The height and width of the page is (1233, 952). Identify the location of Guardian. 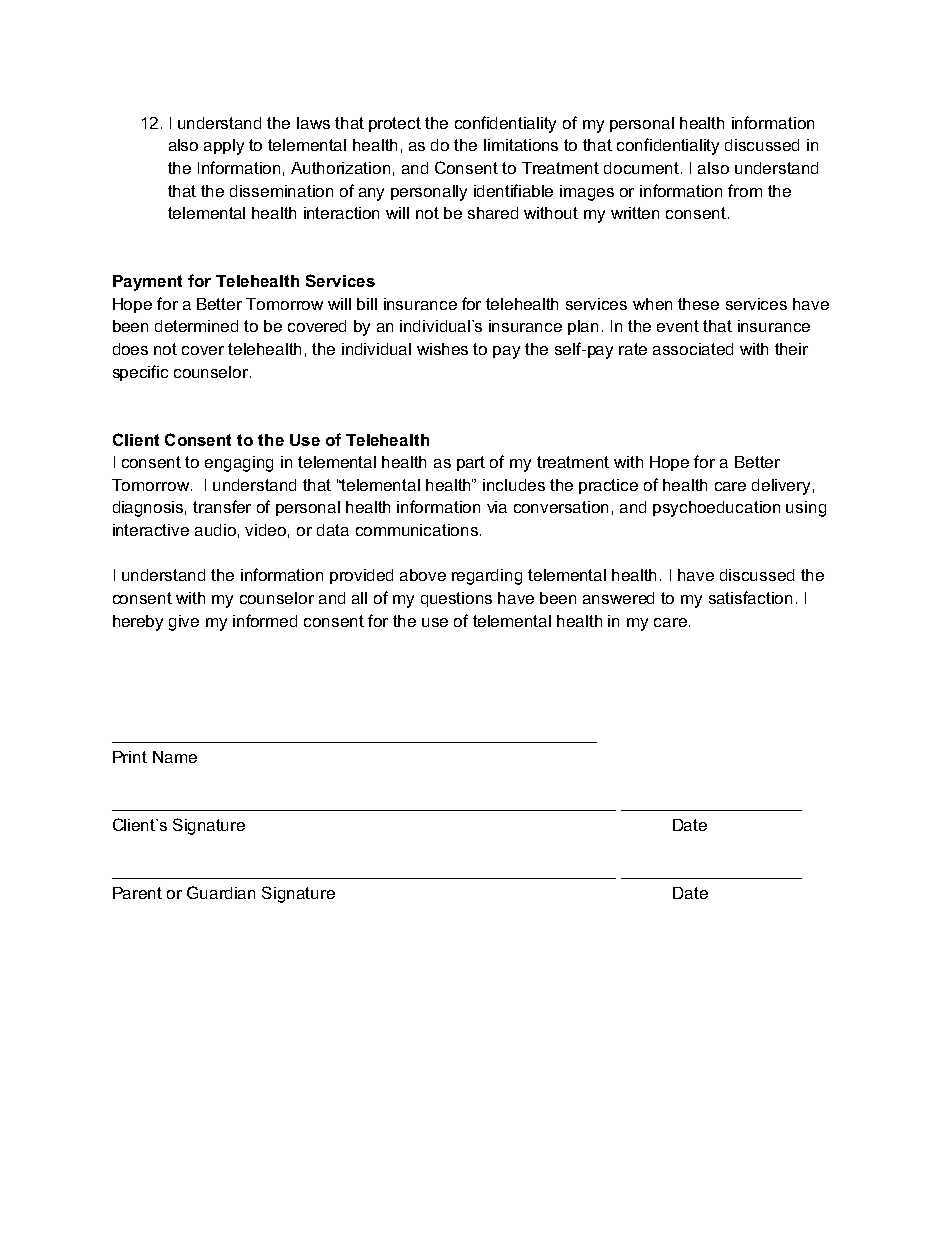
(221, 892).
